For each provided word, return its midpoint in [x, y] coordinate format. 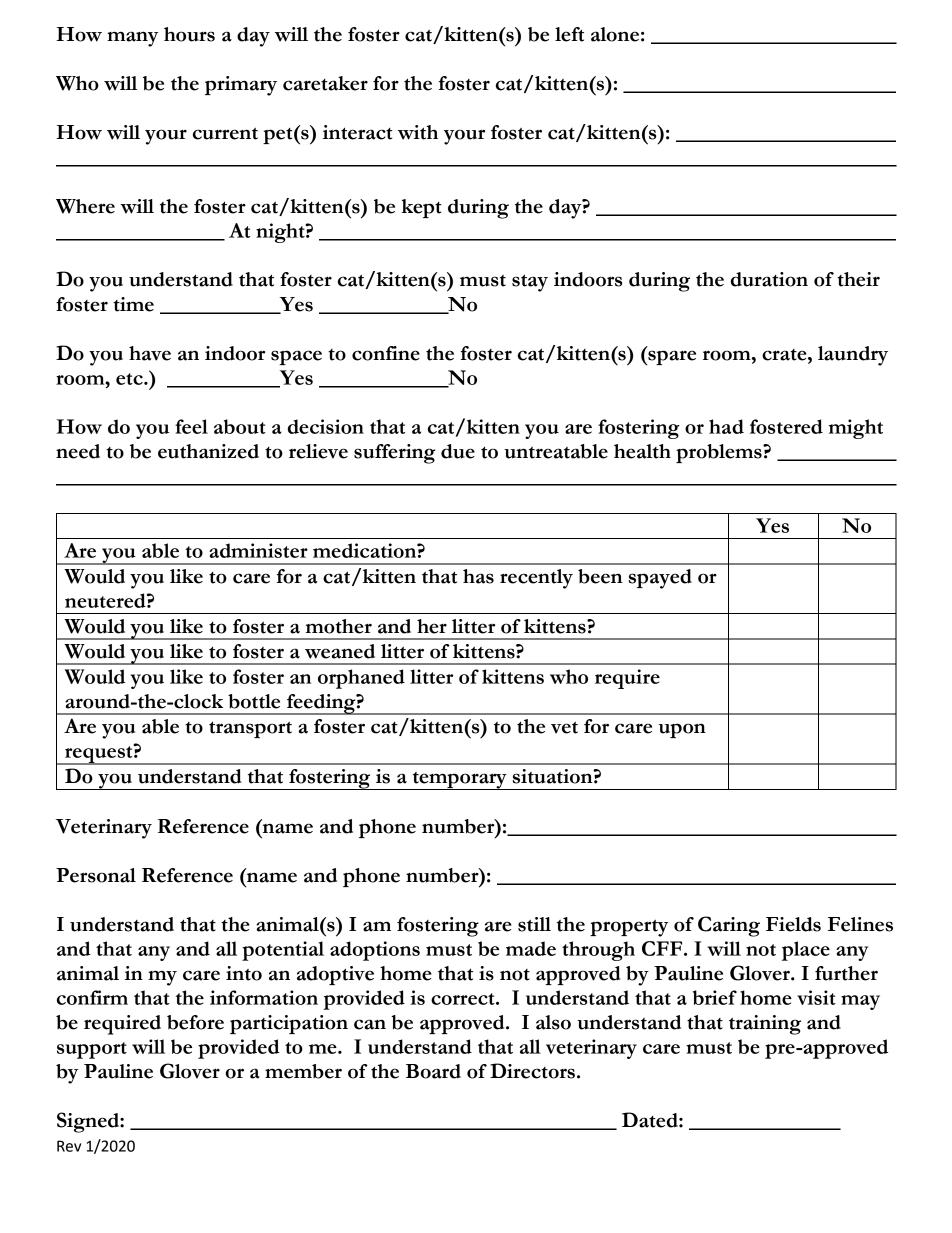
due [458, 451]
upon [682, 730]
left [569, 34]
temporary [459, 781]
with [418, 132]
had [726, 426]
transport [250, 729]
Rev [69, 1146]
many [132, 39]
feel [191, 426]
